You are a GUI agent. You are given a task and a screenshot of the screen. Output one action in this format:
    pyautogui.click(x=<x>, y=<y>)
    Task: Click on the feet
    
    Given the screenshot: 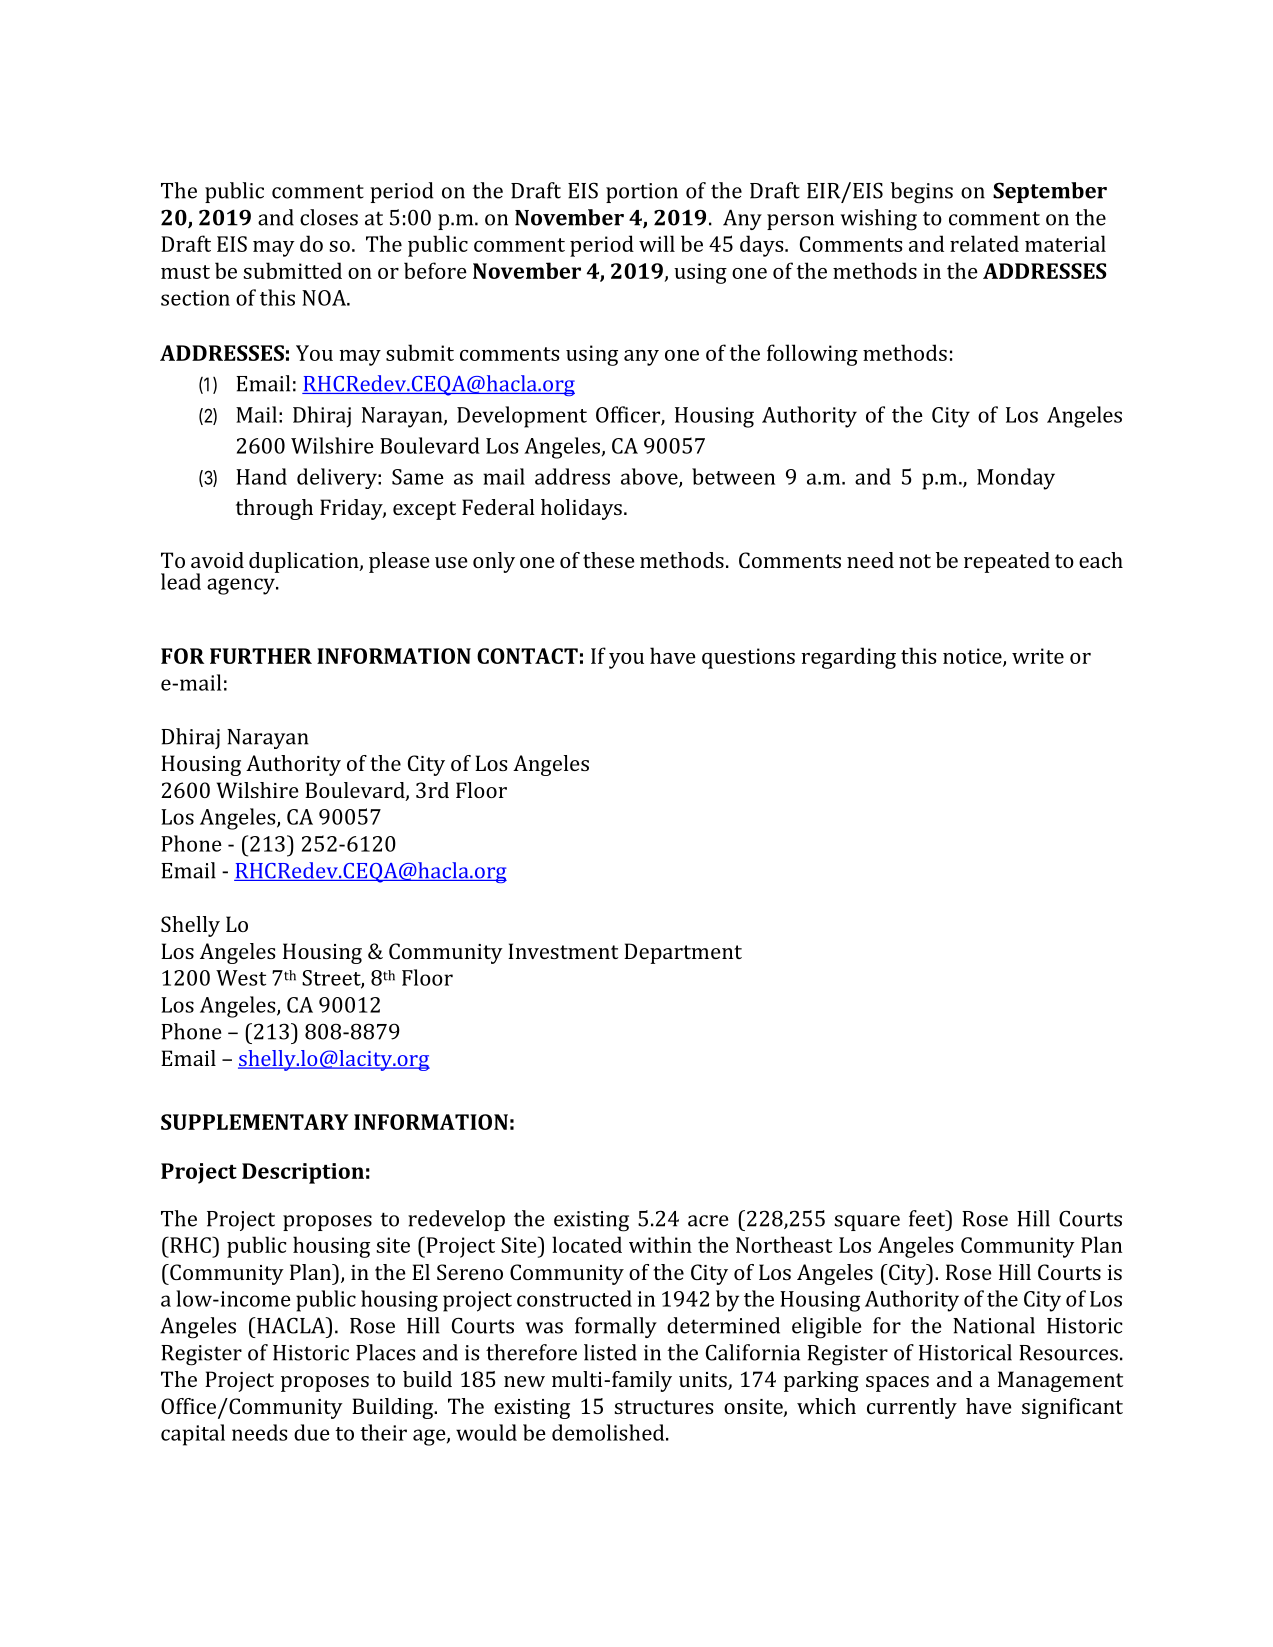 What is the action you would take?
    pyautogui.click(x=928, y=1218)
